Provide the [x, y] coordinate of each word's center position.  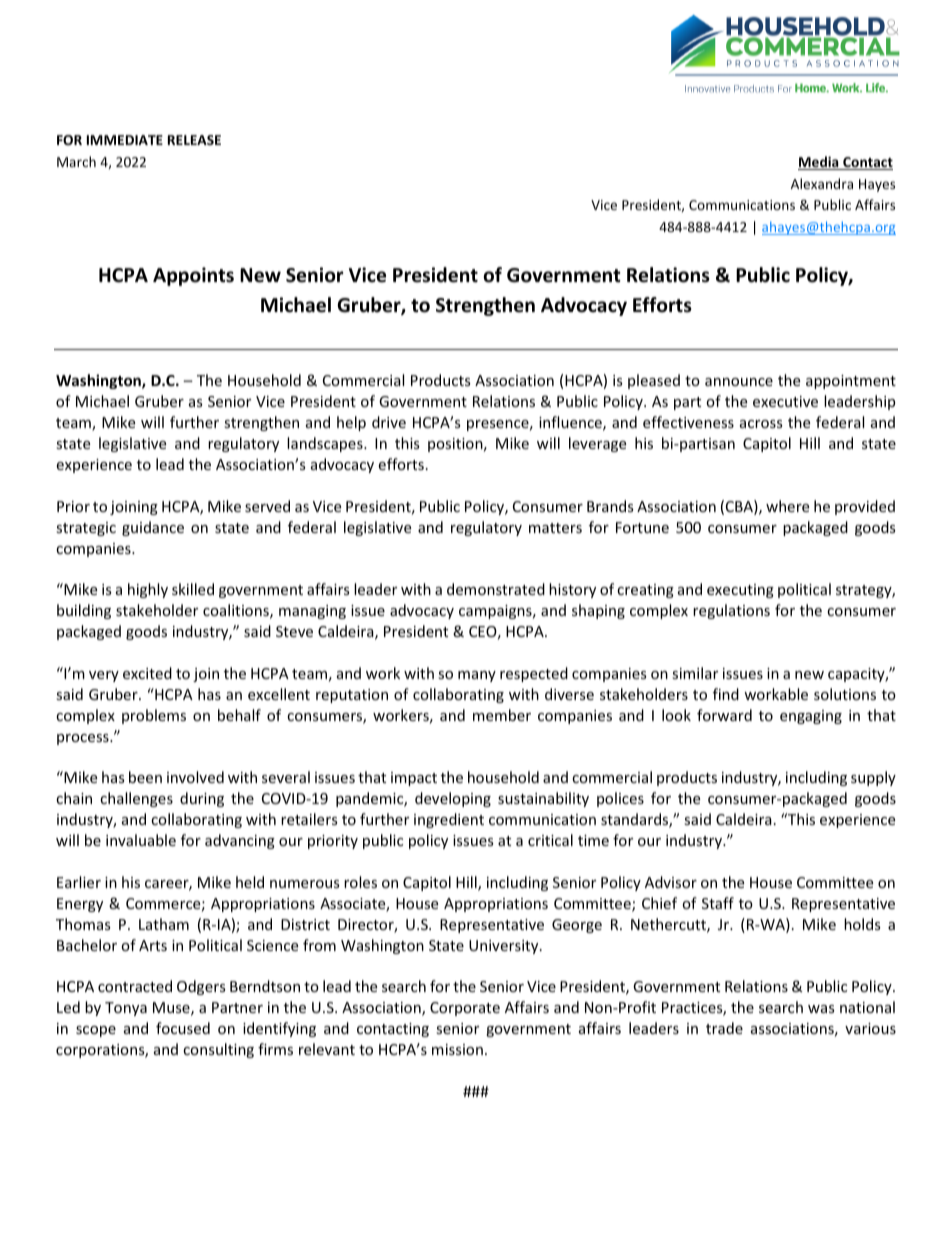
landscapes [326, 444]
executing [740, 591]
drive [389, 422]
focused [183, 1028]
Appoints [193, 276]
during [202, 799]
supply [873, 778]
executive [785, 401]
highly [148, 590]
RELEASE [194, 140]
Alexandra [822, 183]
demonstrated [496, 589]
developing [453, 799]
